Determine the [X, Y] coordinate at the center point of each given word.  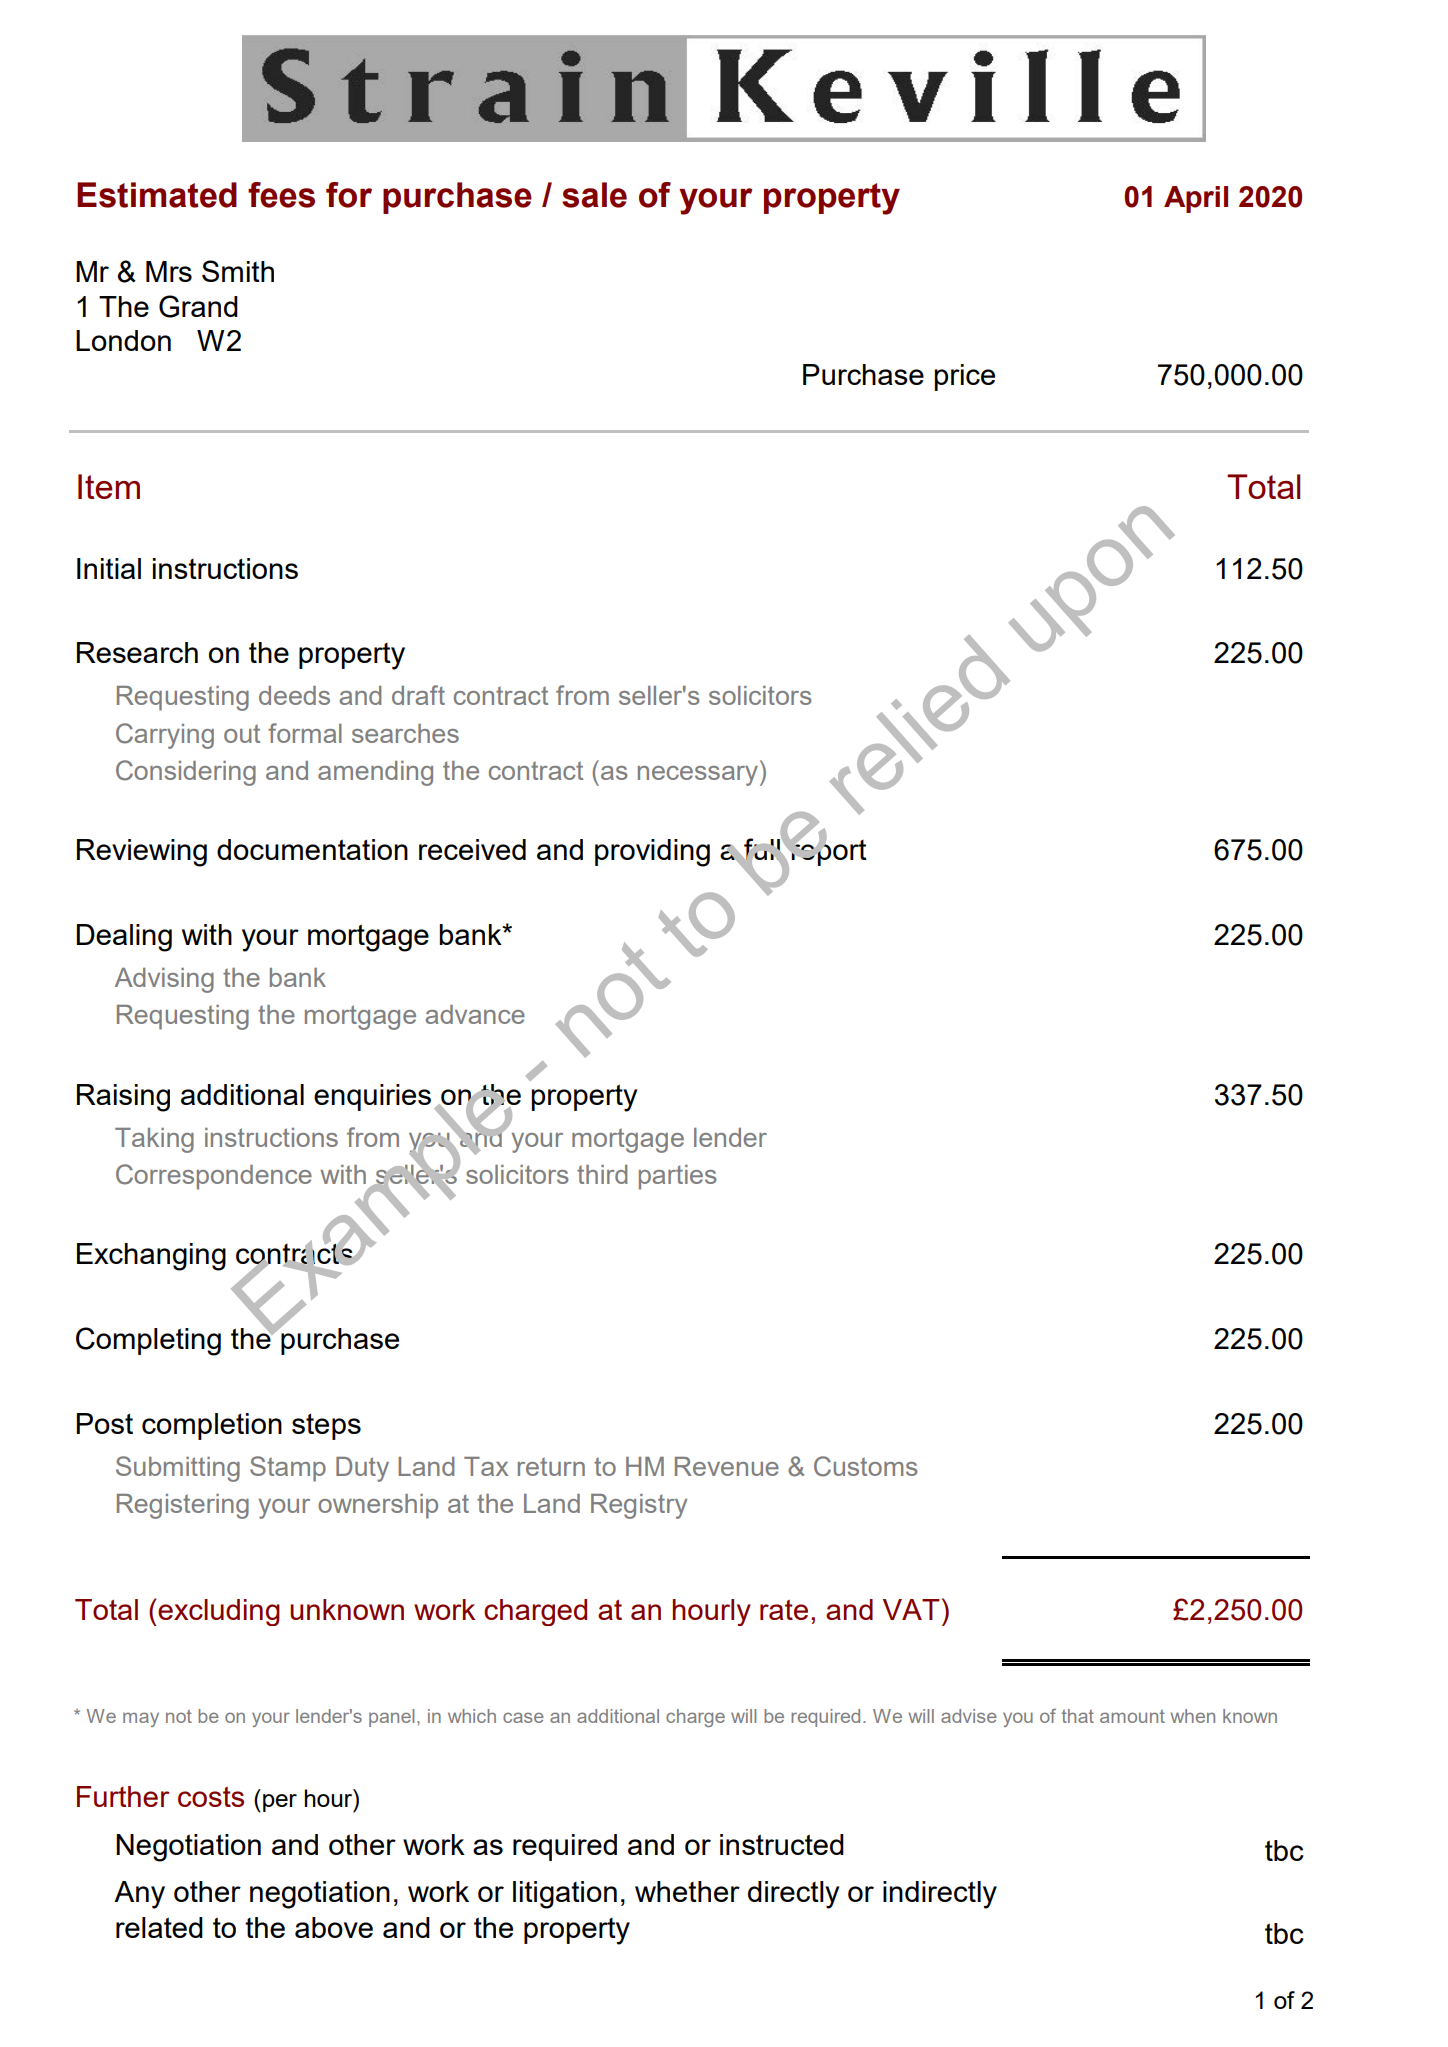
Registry [639, 1506]
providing [652, 853]
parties [678, 1177]
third [602, 1174]
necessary [699, 776]
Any [139, 1895]
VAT [911, 1609]
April [1196, 199]
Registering [183, 1506]
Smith [238, 271]
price [964, 377]
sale [594, 195]
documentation [312, 849]
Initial [109, 568]
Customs [866, 1466]
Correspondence [214, 1177]
